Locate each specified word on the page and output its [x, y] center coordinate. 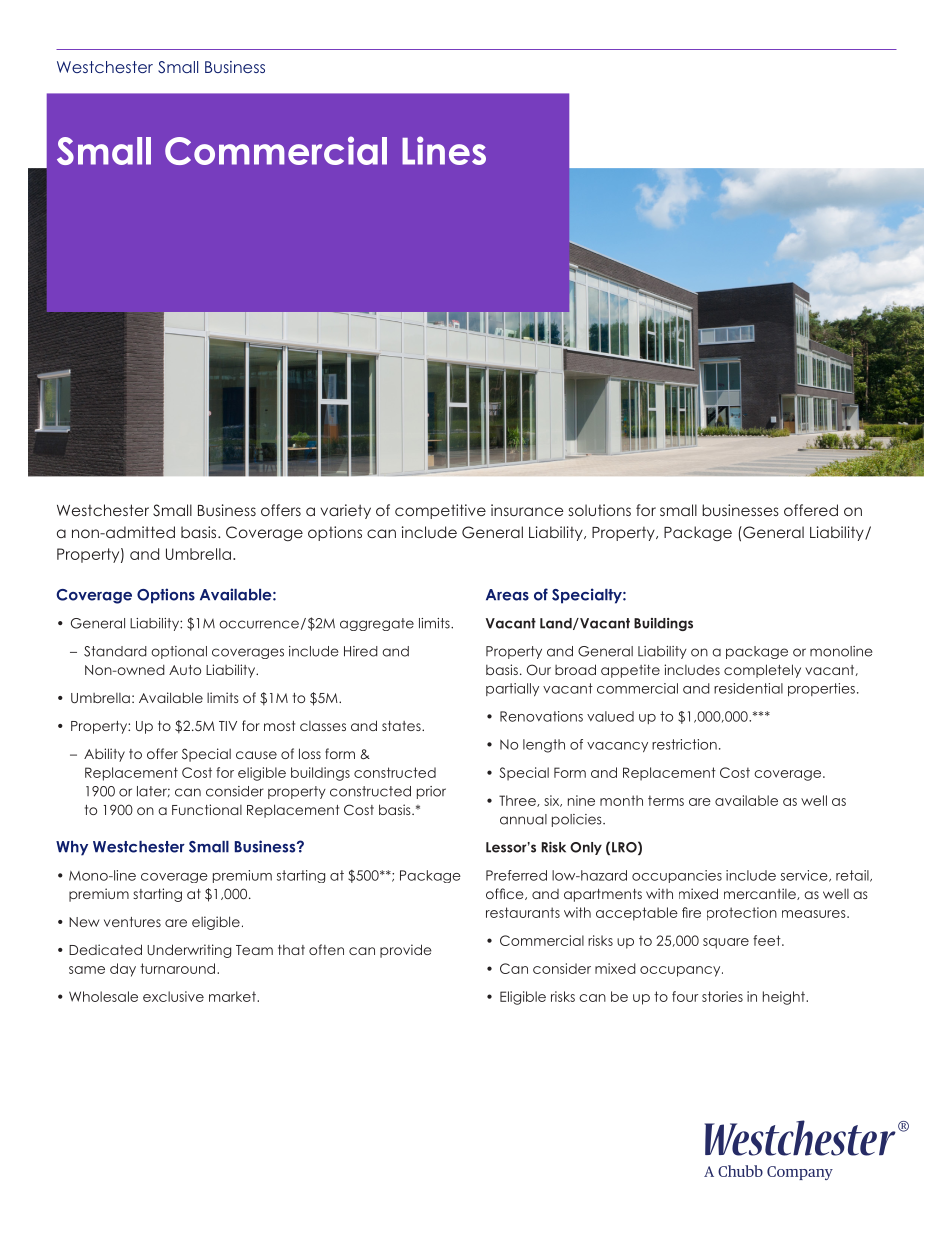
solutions [600, 510]
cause [256, 755]
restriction [684, 744]
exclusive [173, 996]
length [544, 746]
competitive [440, 511]
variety [345, 511]
